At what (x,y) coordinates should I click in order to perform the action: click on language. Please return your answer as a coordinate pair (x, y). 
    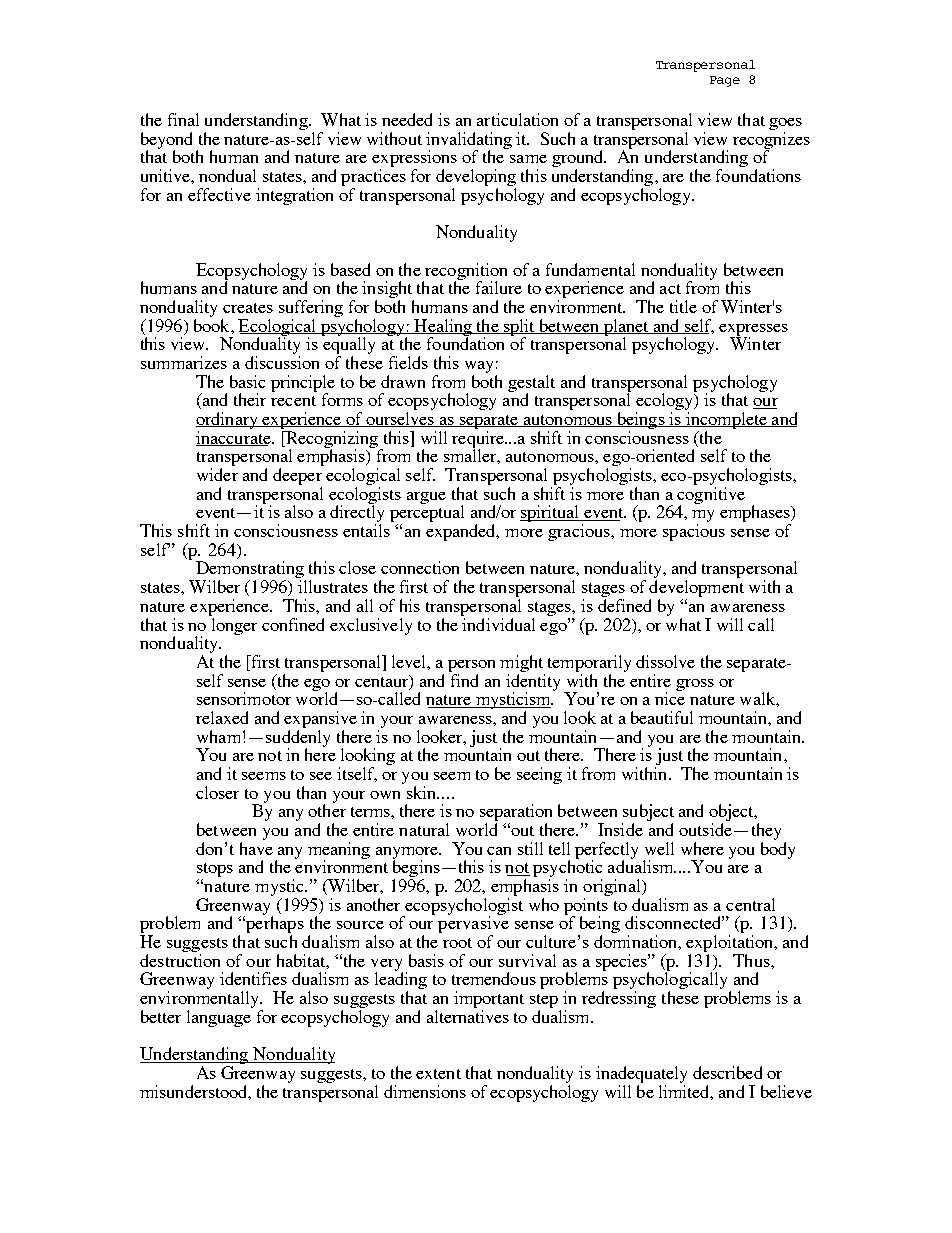
    Looking at the image, I should click on (219, 1018).
